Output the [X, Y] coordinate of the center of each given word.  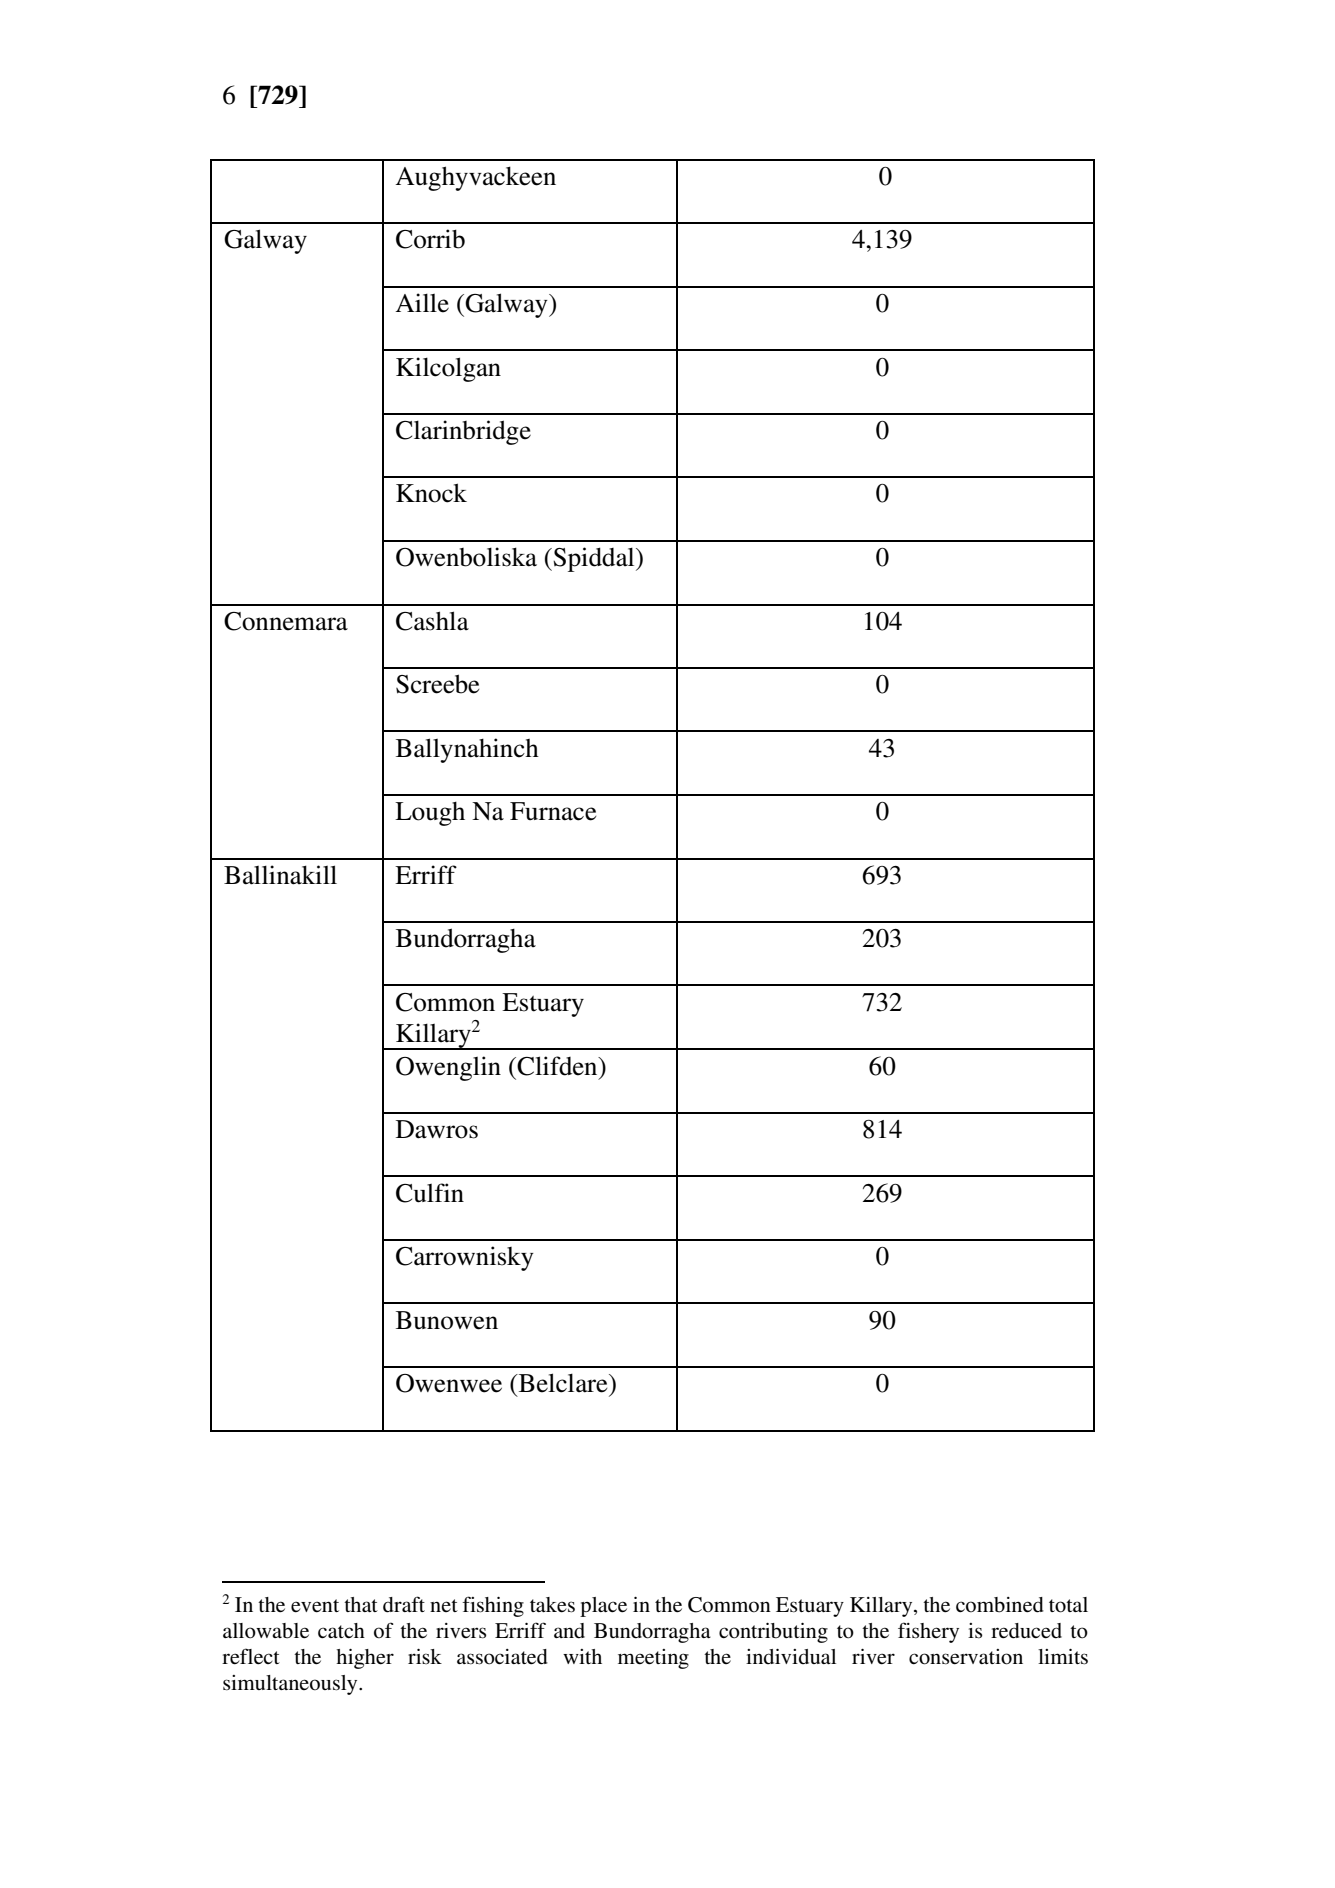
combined [1000, 1605]
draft [404, 1604]
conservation [966, 1657]
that [361, 1604]
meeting [653, 1659]
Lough [430, 814]
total [1068, 1605]
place [603, 1607]
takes [552, 1605]
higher [365, 1659]
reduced [1026, 1631]
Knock [431, 493]
